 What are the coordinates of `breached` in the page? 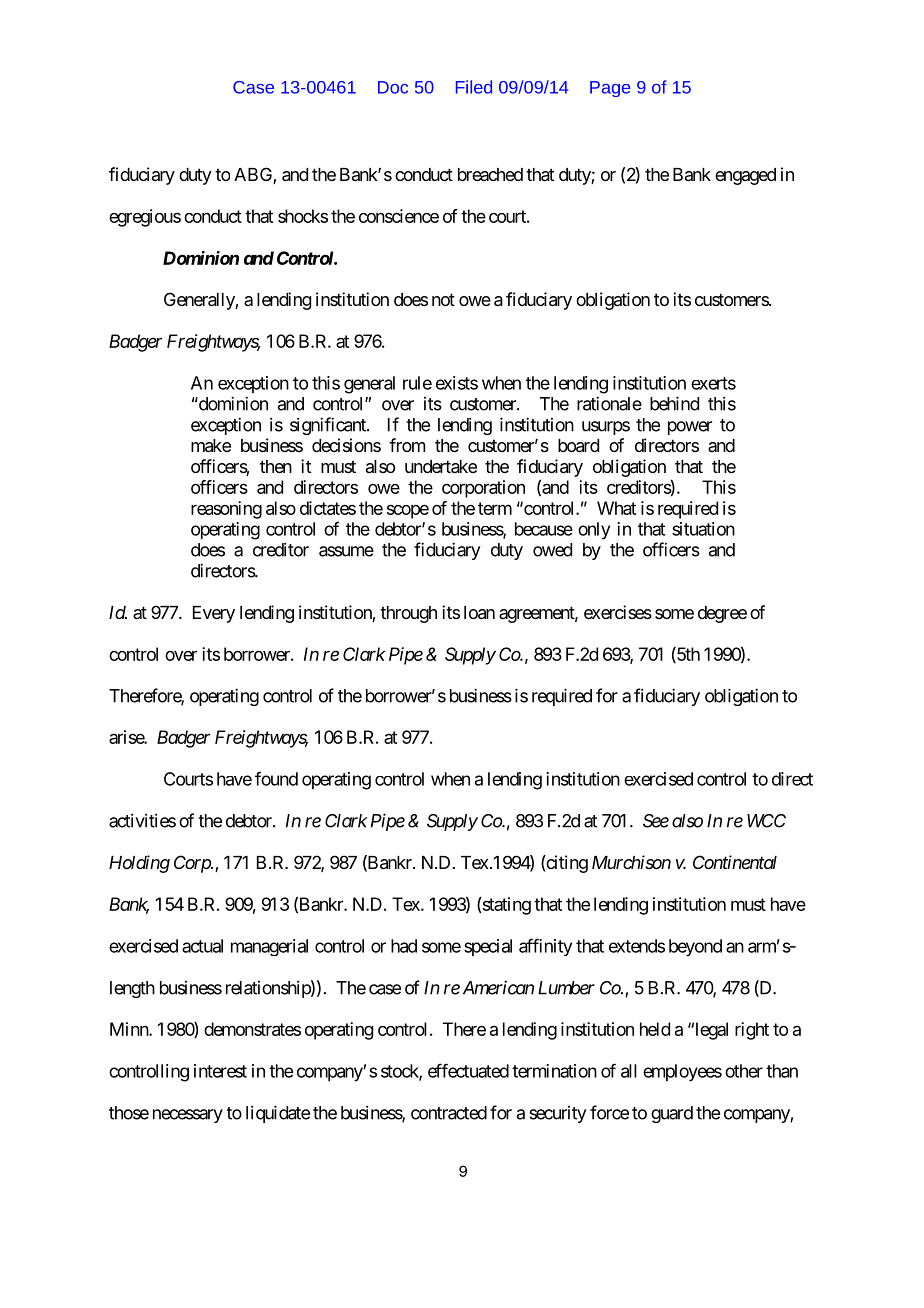 It's located at (490, 174).
